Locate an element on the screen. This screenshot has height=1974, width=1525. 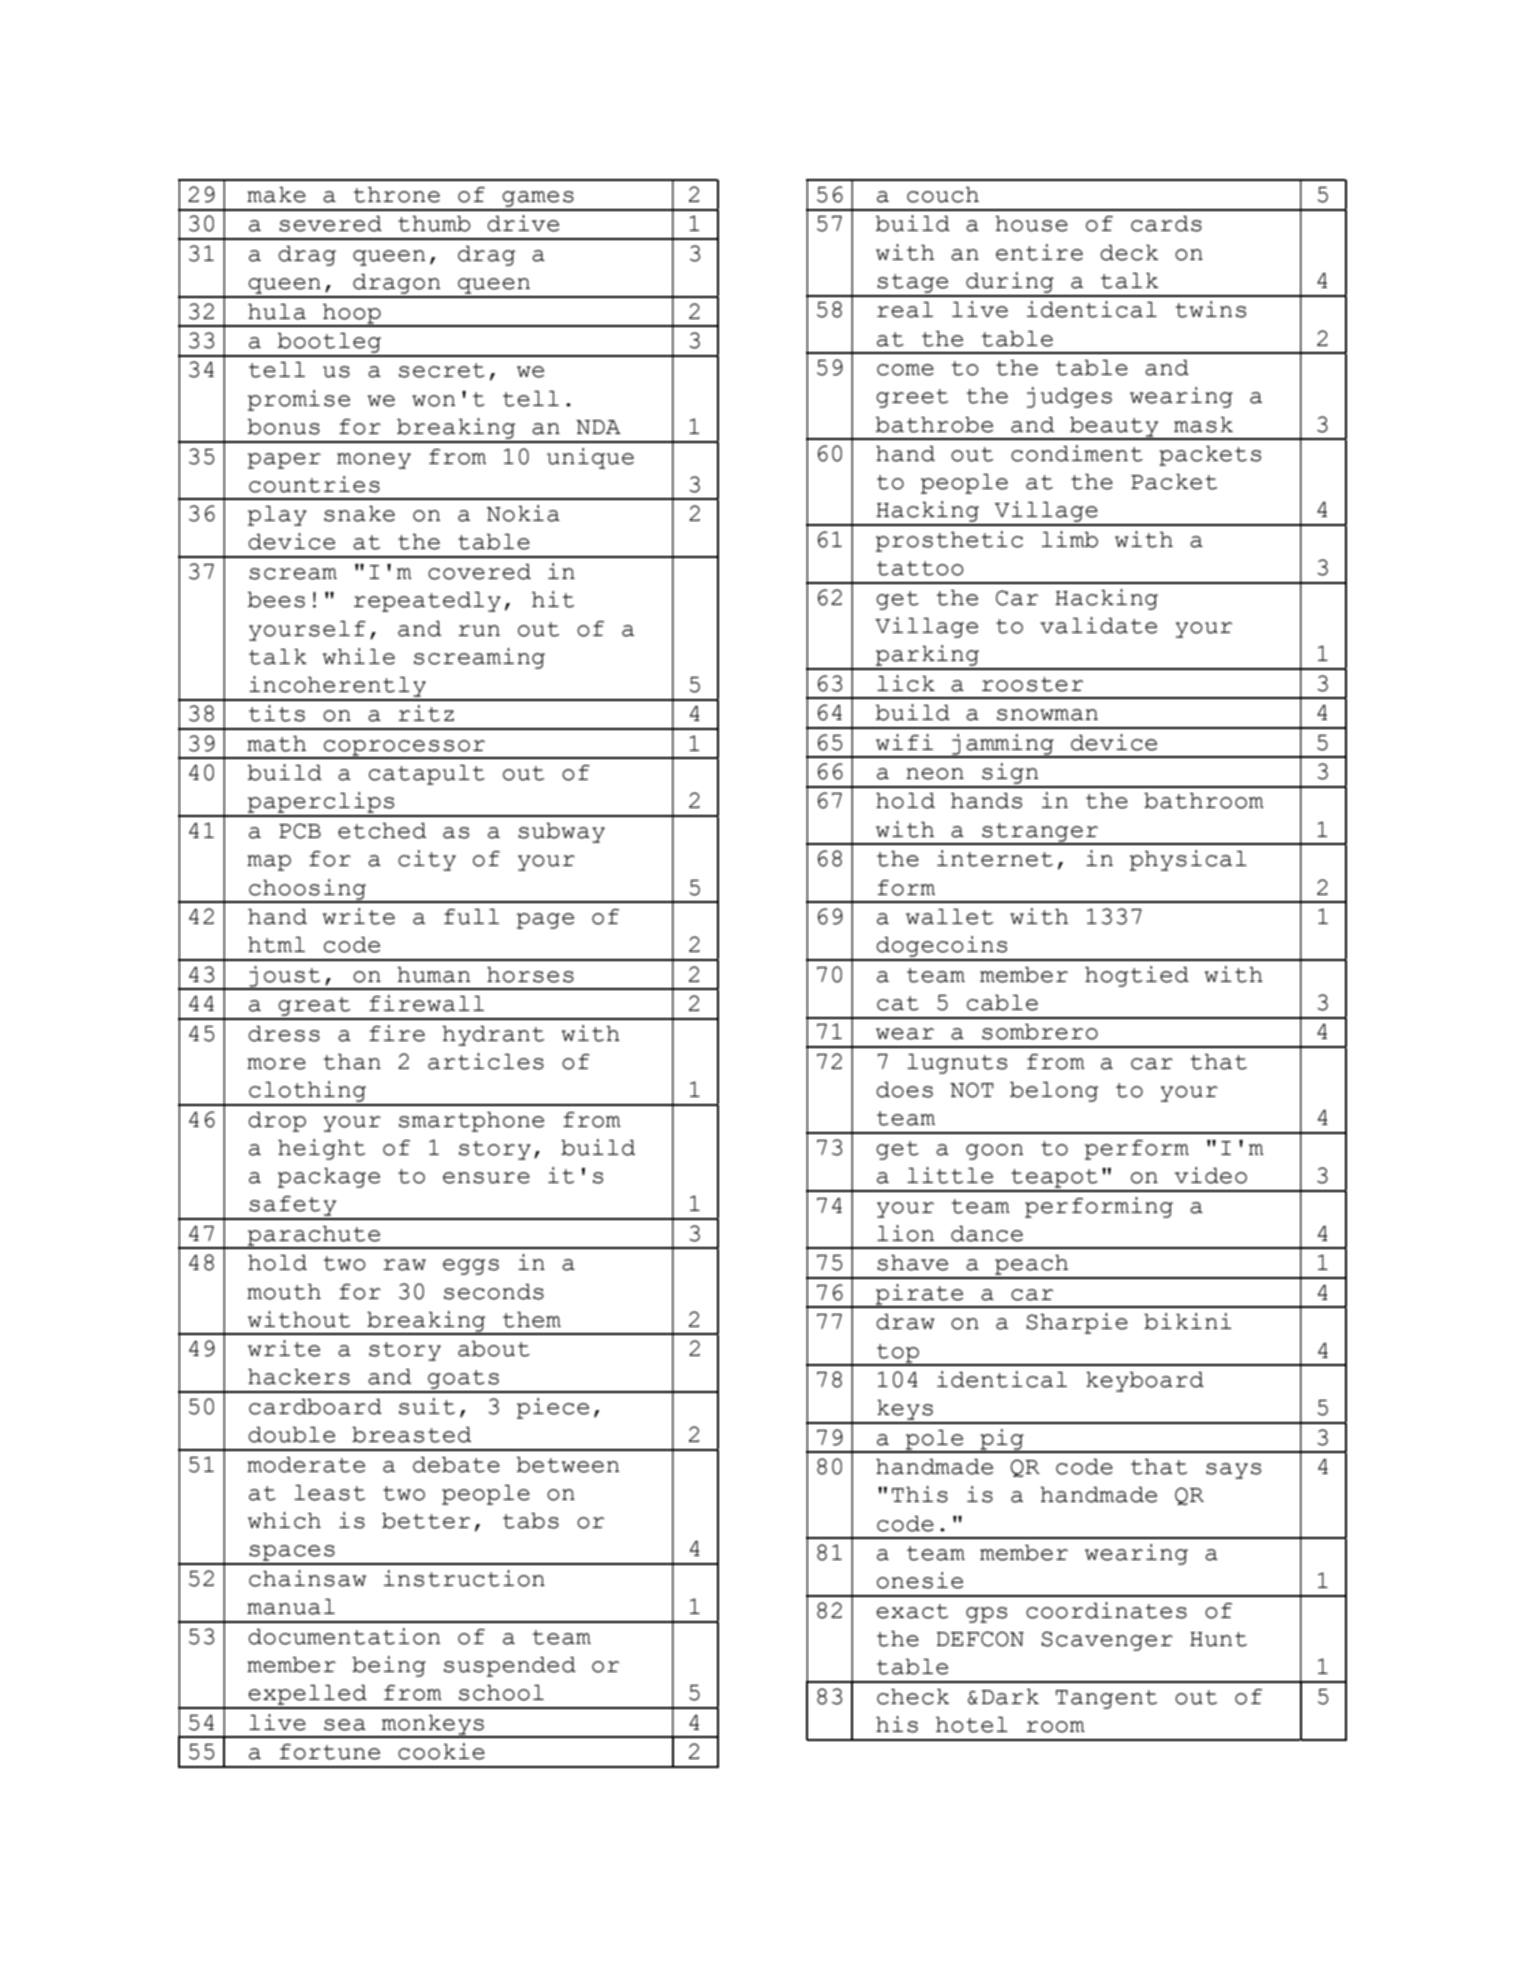
does is located at coordinates (904, 1090).
